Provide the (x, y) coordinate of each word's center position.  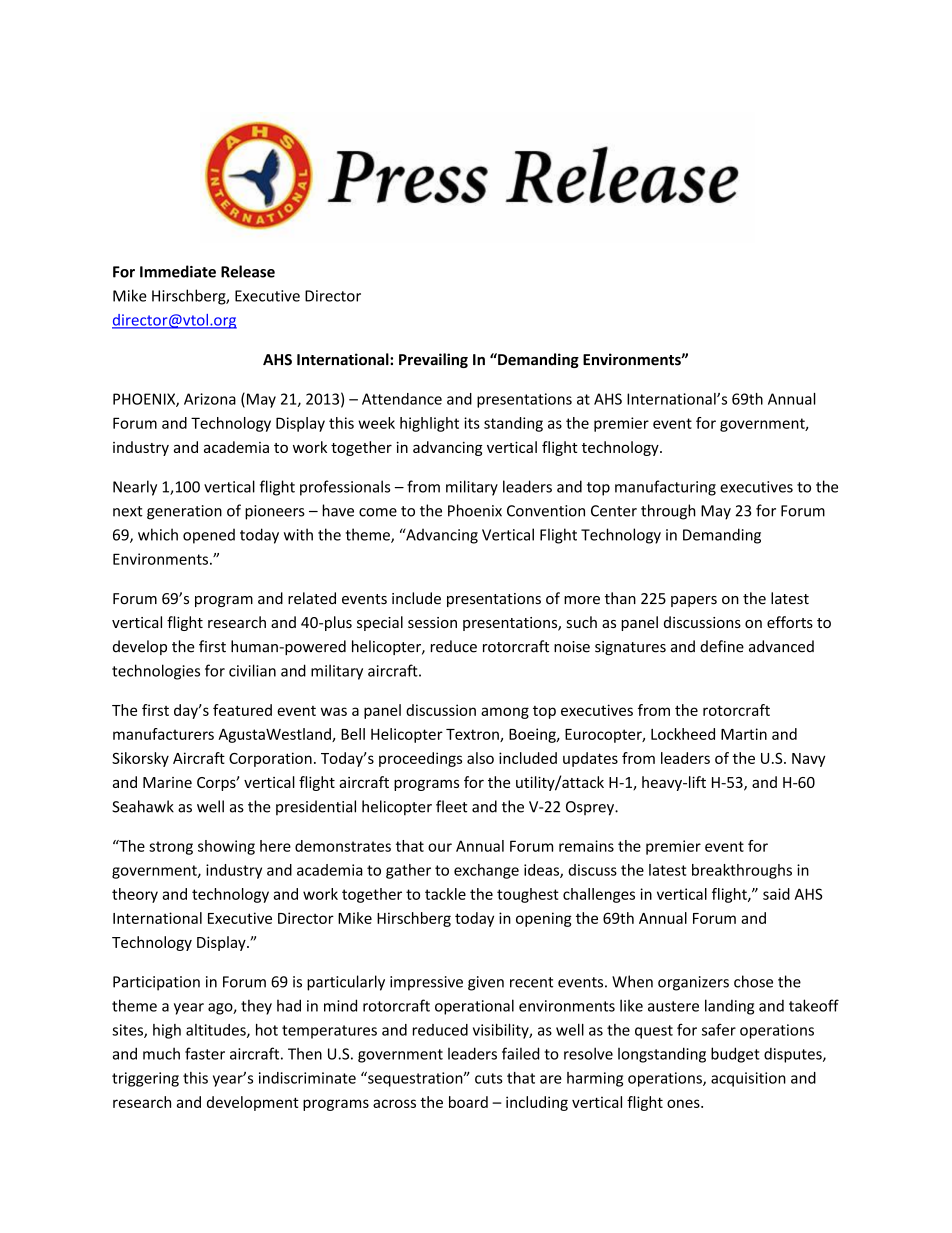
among (505, 713)
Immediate (178, 271)
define (722, 646)
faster (205, 1053)
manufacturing (665, 488)
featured (242, 710)
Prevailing (433, 360)
